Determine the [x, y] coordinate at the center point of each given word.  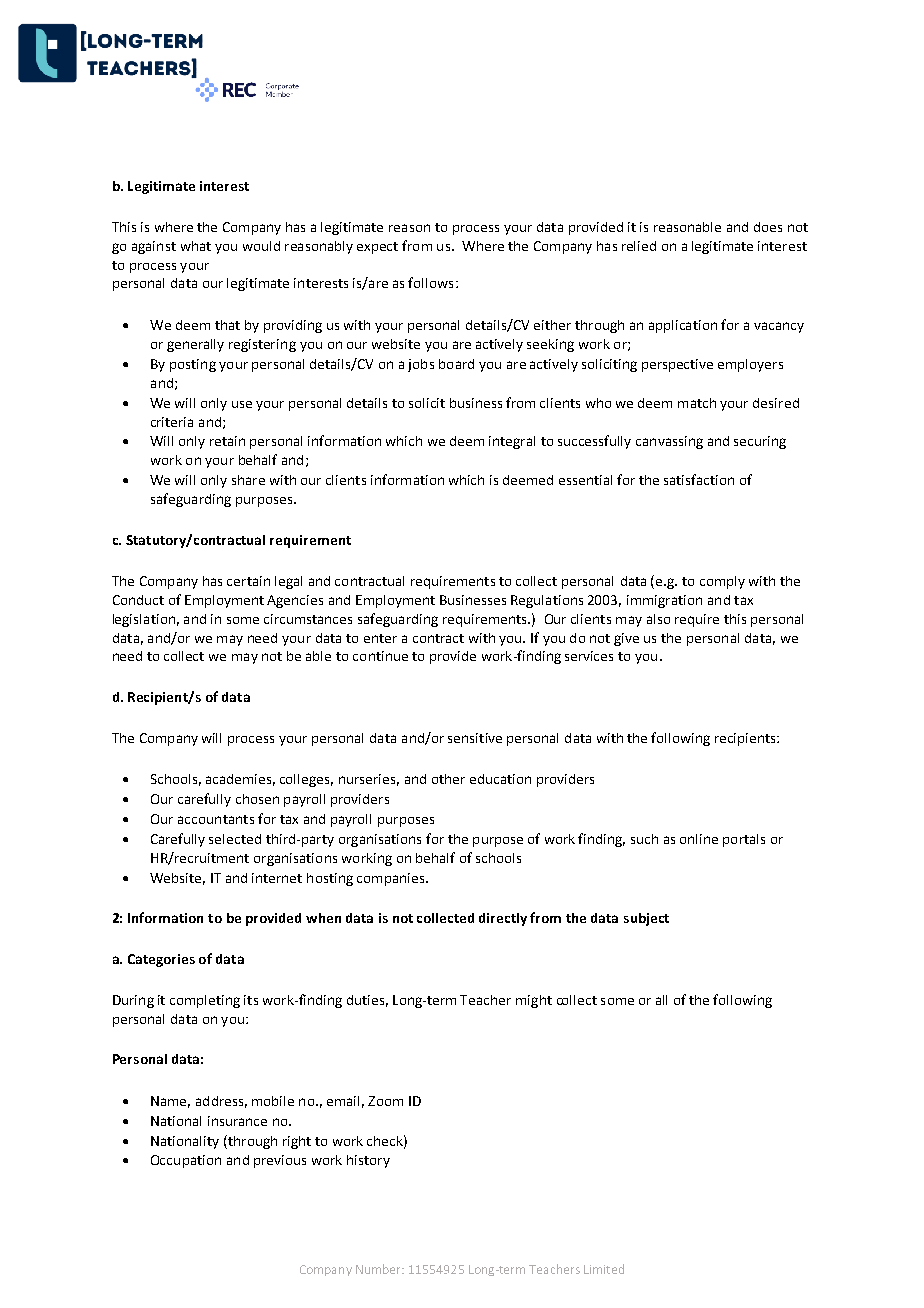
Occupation [186, 1161]
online [699, 839]
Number [379, 1269]
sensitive [475, 738]
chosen [257, 799]
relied [639, 246]
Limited [604, 1269]
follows [430, 282]
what [196, 246]
